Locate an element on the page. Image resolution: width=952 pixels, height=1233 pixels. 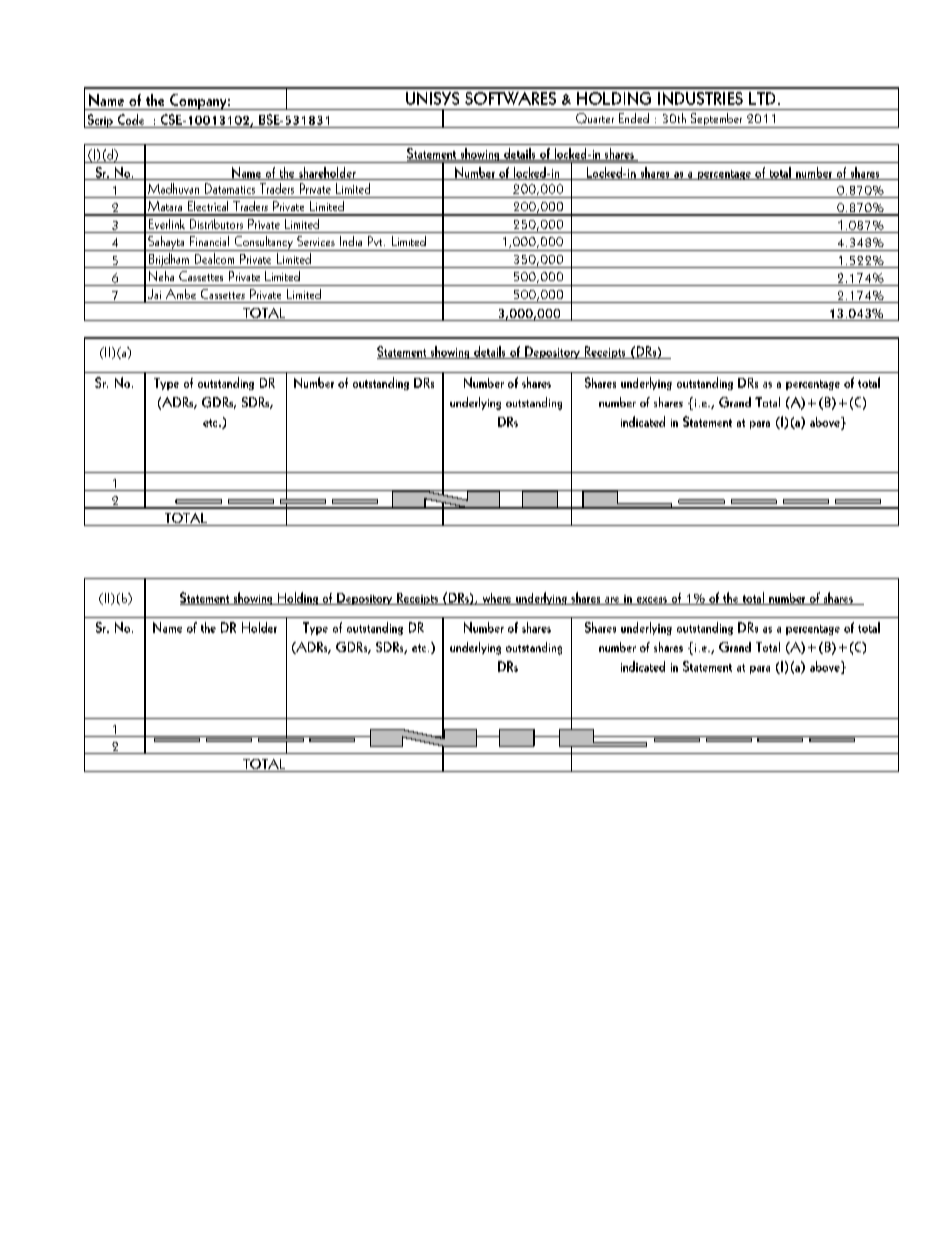
Scrip is located at coordinates (100, 121).
